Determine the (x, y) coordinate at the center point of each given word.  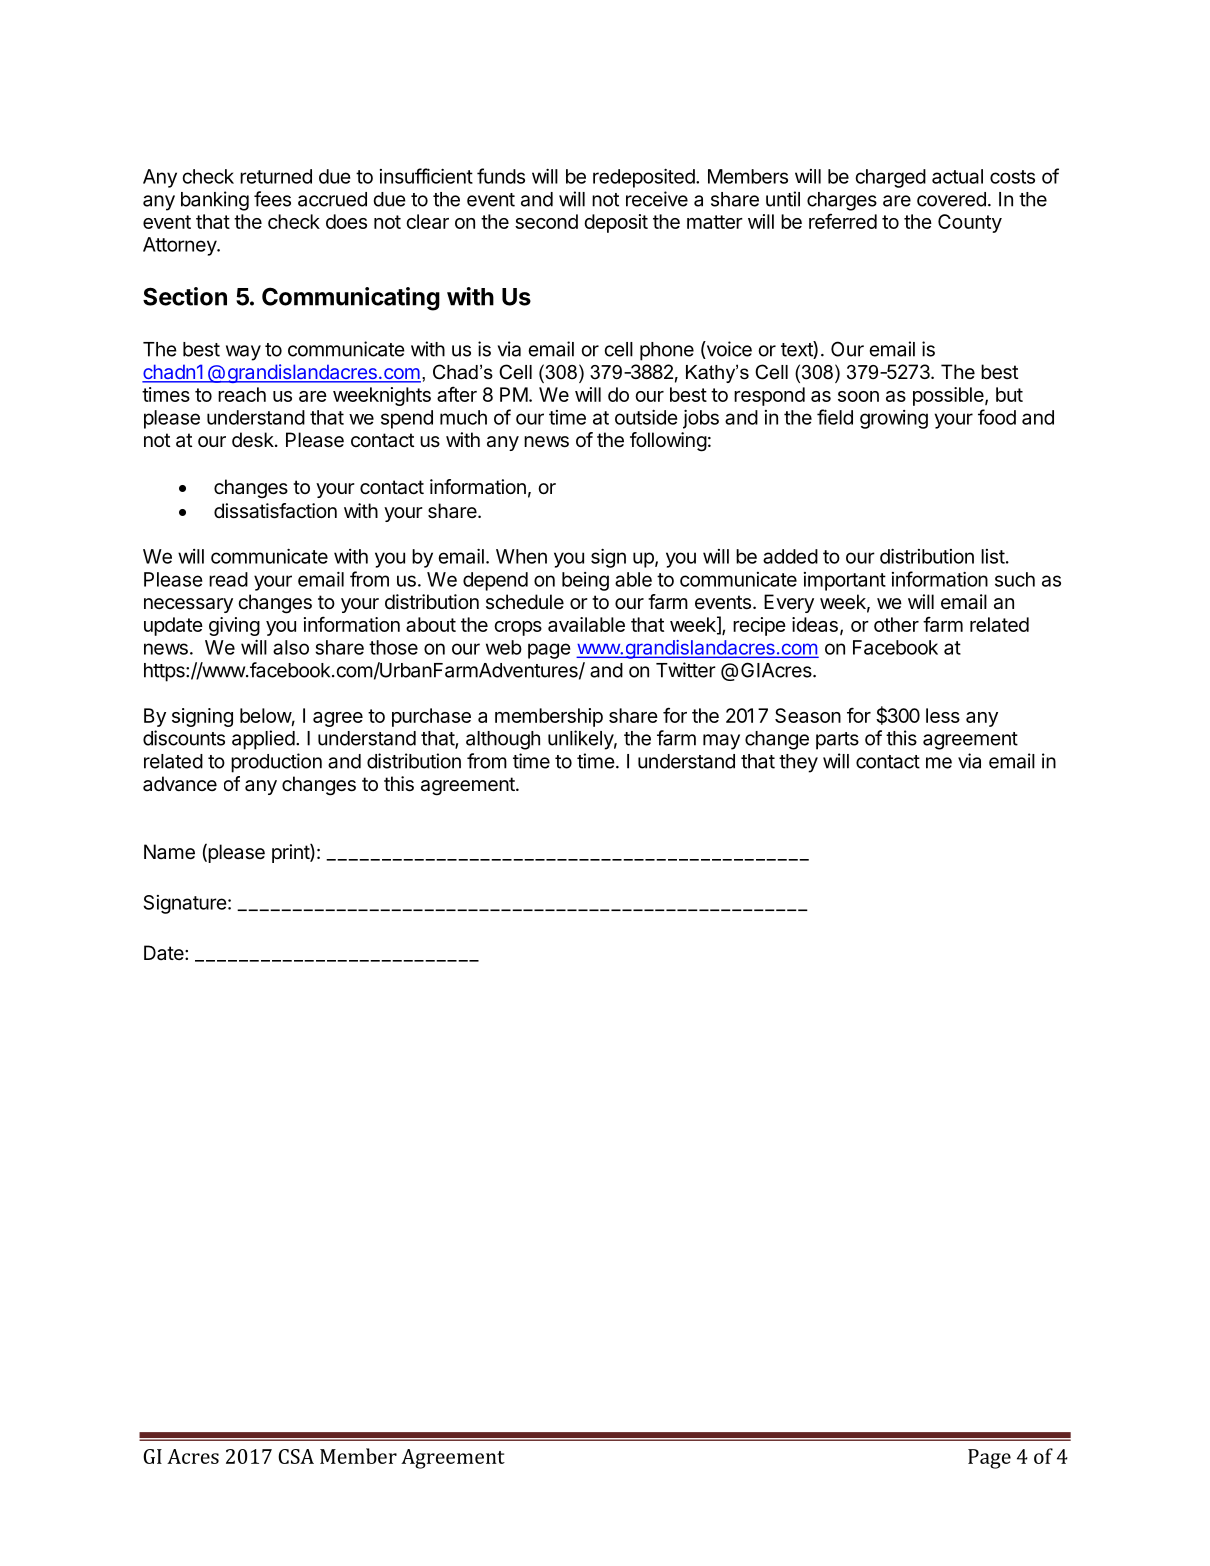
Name (169, 852)
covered (951, 199)
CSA (296, 1456)
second (546, 221)
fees (272, 199)
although (503, 740)
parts (837, 741)
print (291, 853)
